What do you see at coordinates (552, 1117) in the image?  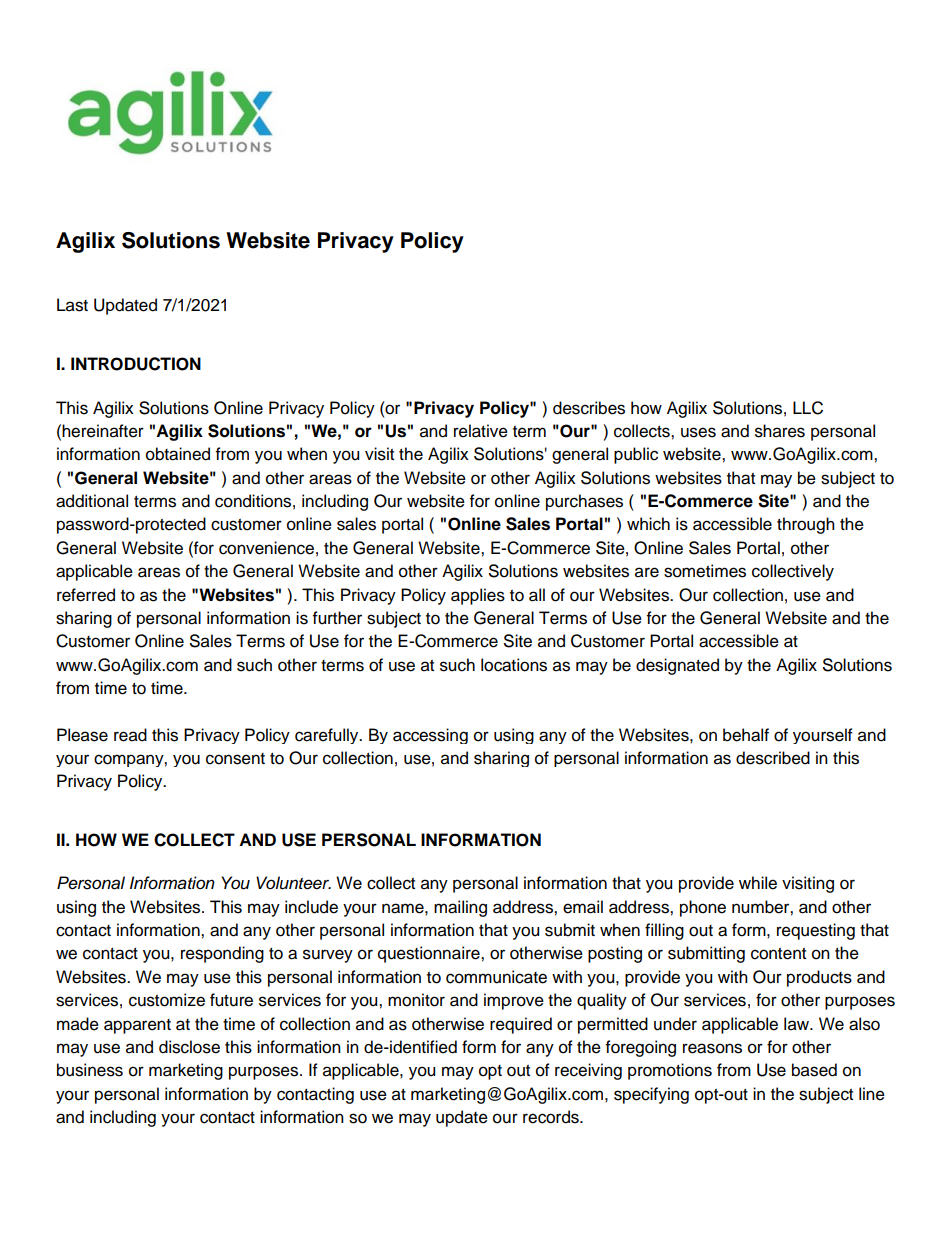 I see `records` at bounding box center [552, 1117].
